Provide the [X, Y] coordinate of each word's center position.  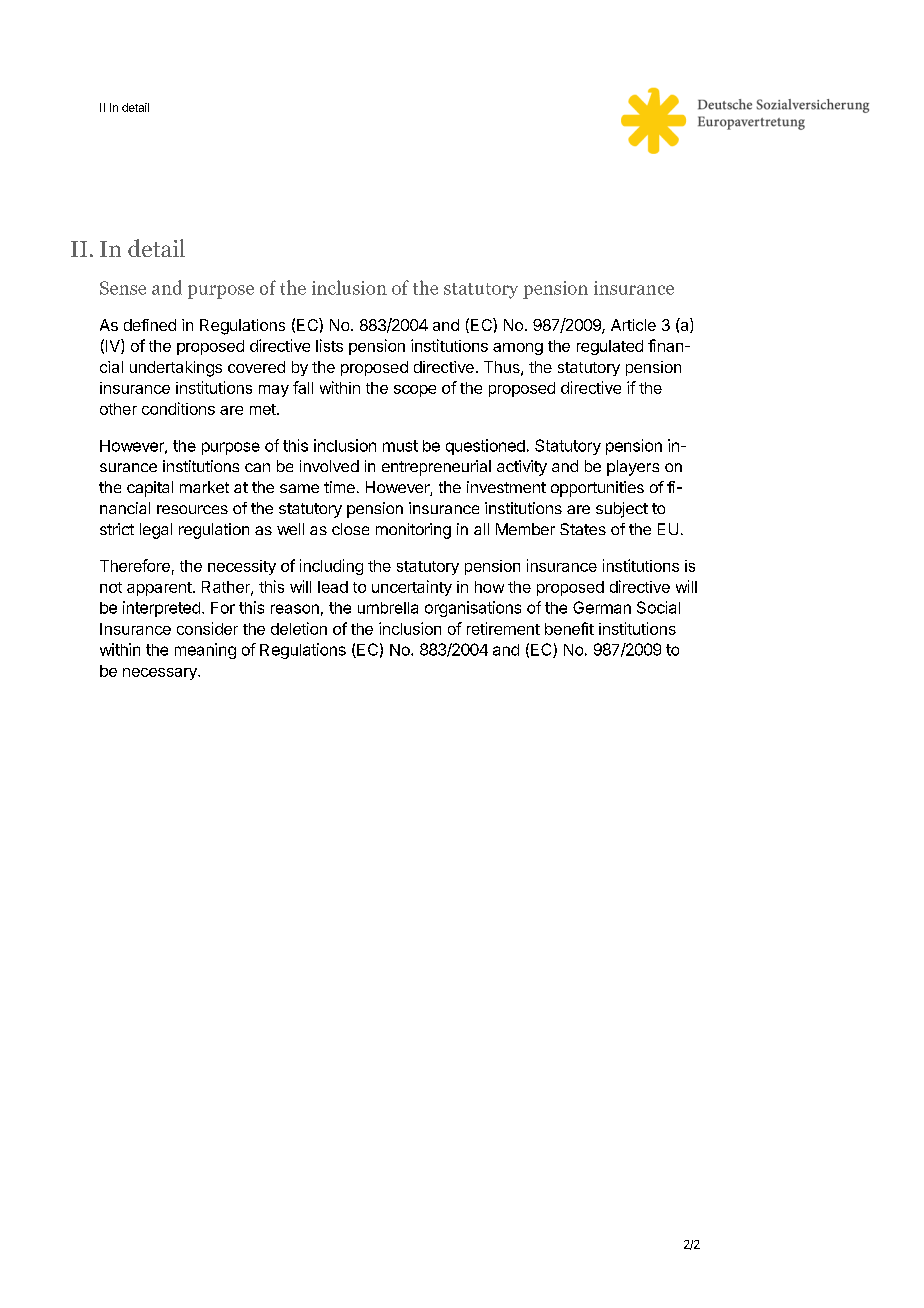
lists [329, 345]
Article [633, 325]
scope [415, 391]
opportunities [597, 489]
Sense [123, 288]
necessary [161, 674]
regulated [610, 347]
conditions [178, 408]
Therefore [135, 565]
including [331, 567]
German [602, 607]
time [339, 487]
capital [150, 489]
